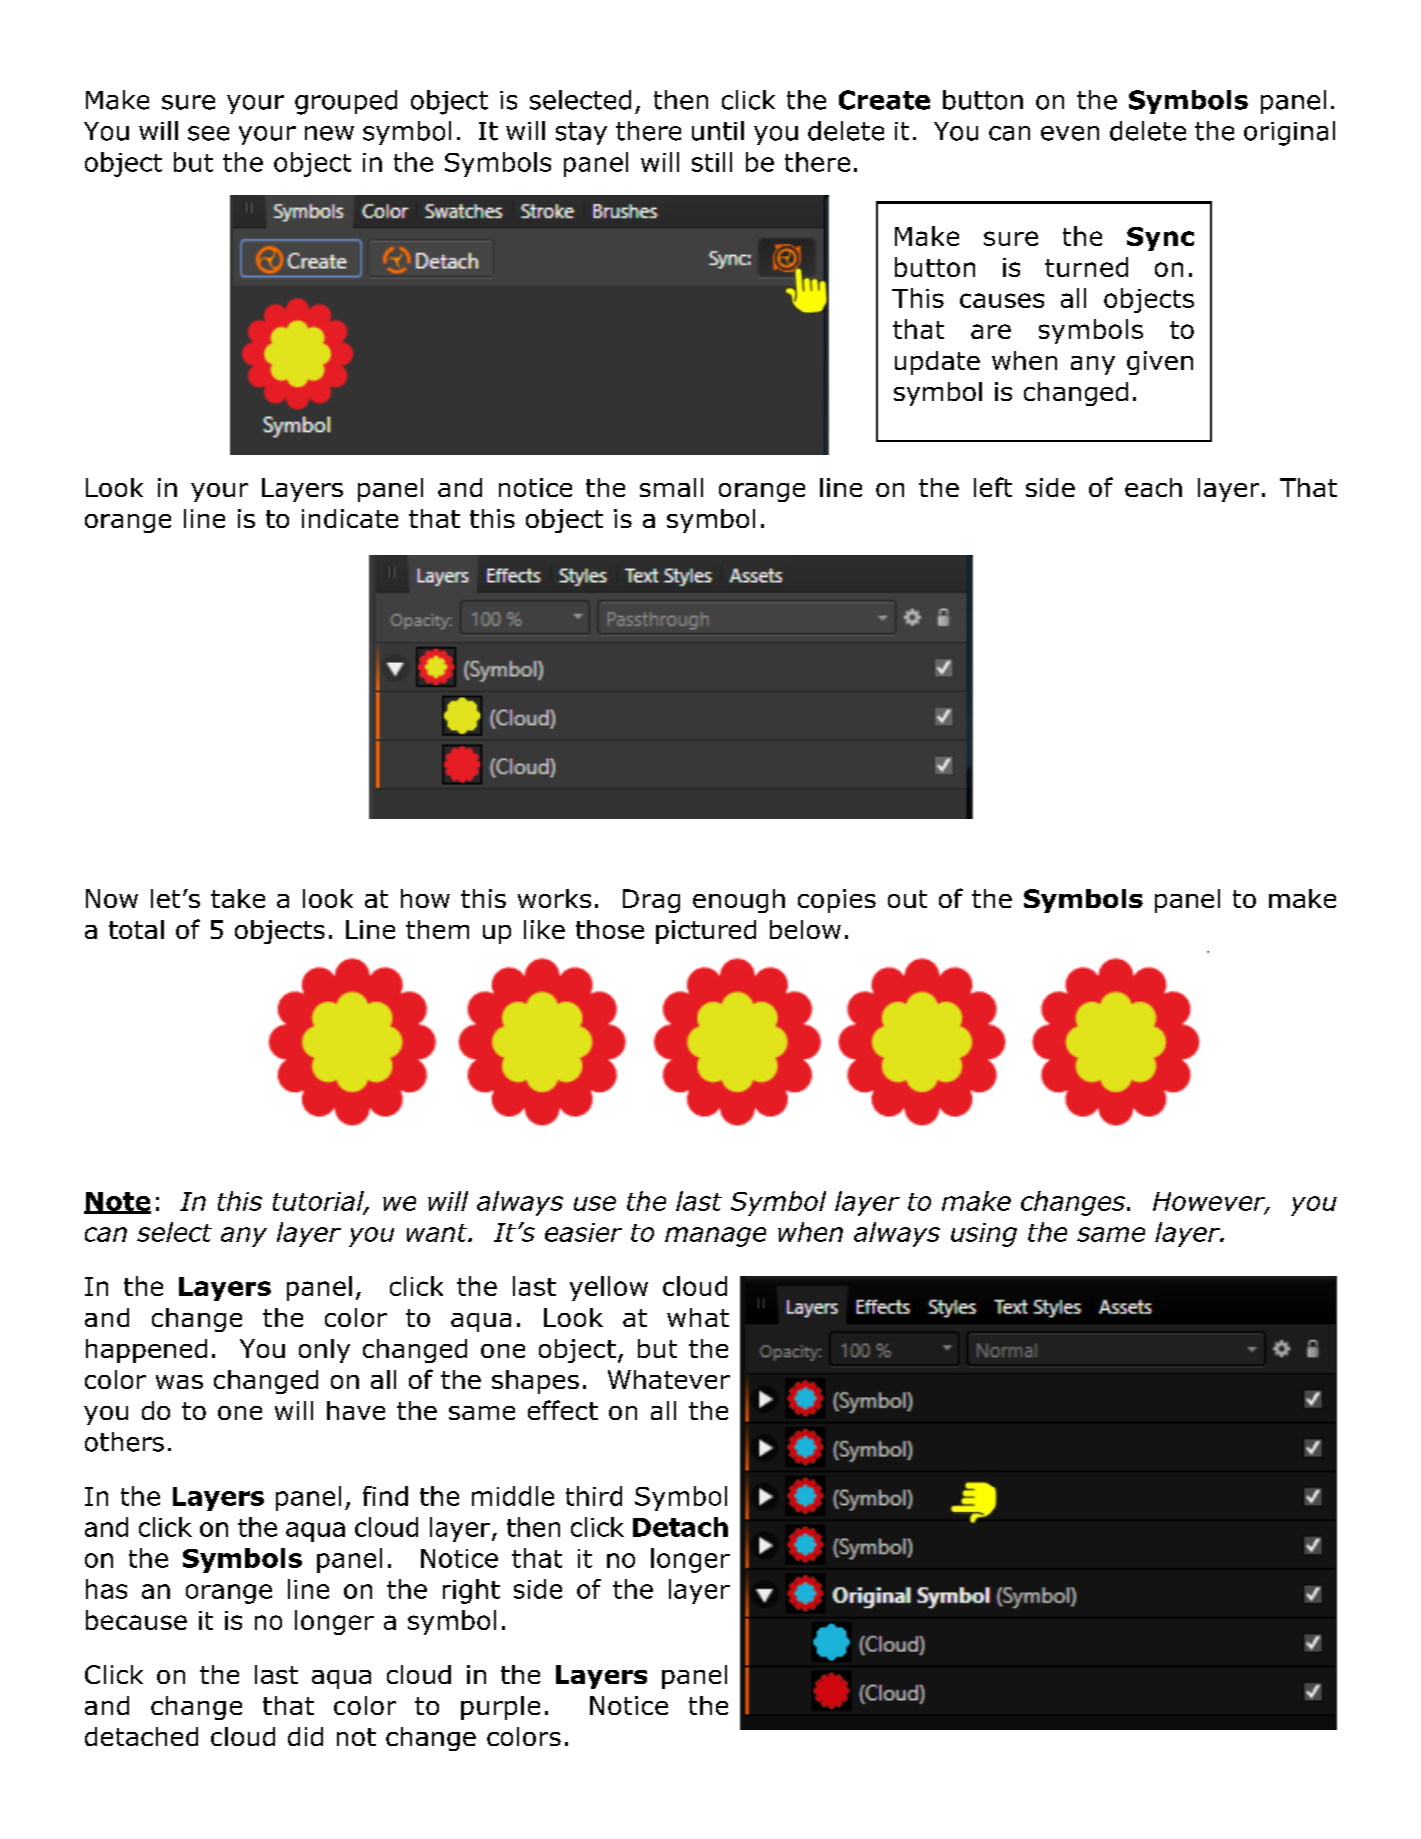 This screenshot has height=1839, width=1421. What do you see at coordinates (1070, 133) in the screenshot?
I see `even` at bounding box center [1070, 133].
